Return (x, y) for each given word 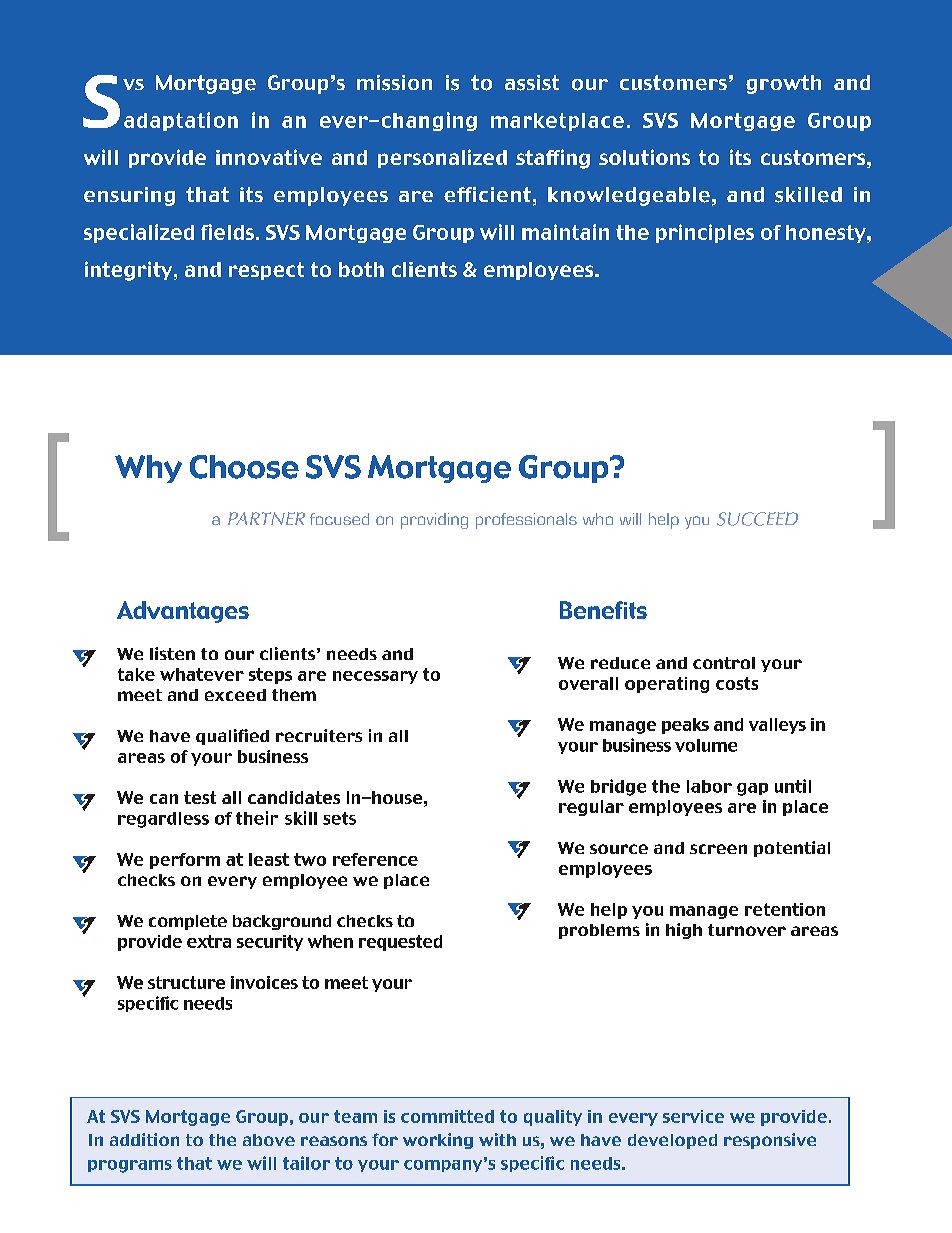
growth (783, 84)
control (724, 663)
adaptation (181, 121)
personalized (442, 158)
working (438, 1141)
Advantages (183, 612)
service (693, 1116)
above (269, 1140)
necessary (375, 677)
